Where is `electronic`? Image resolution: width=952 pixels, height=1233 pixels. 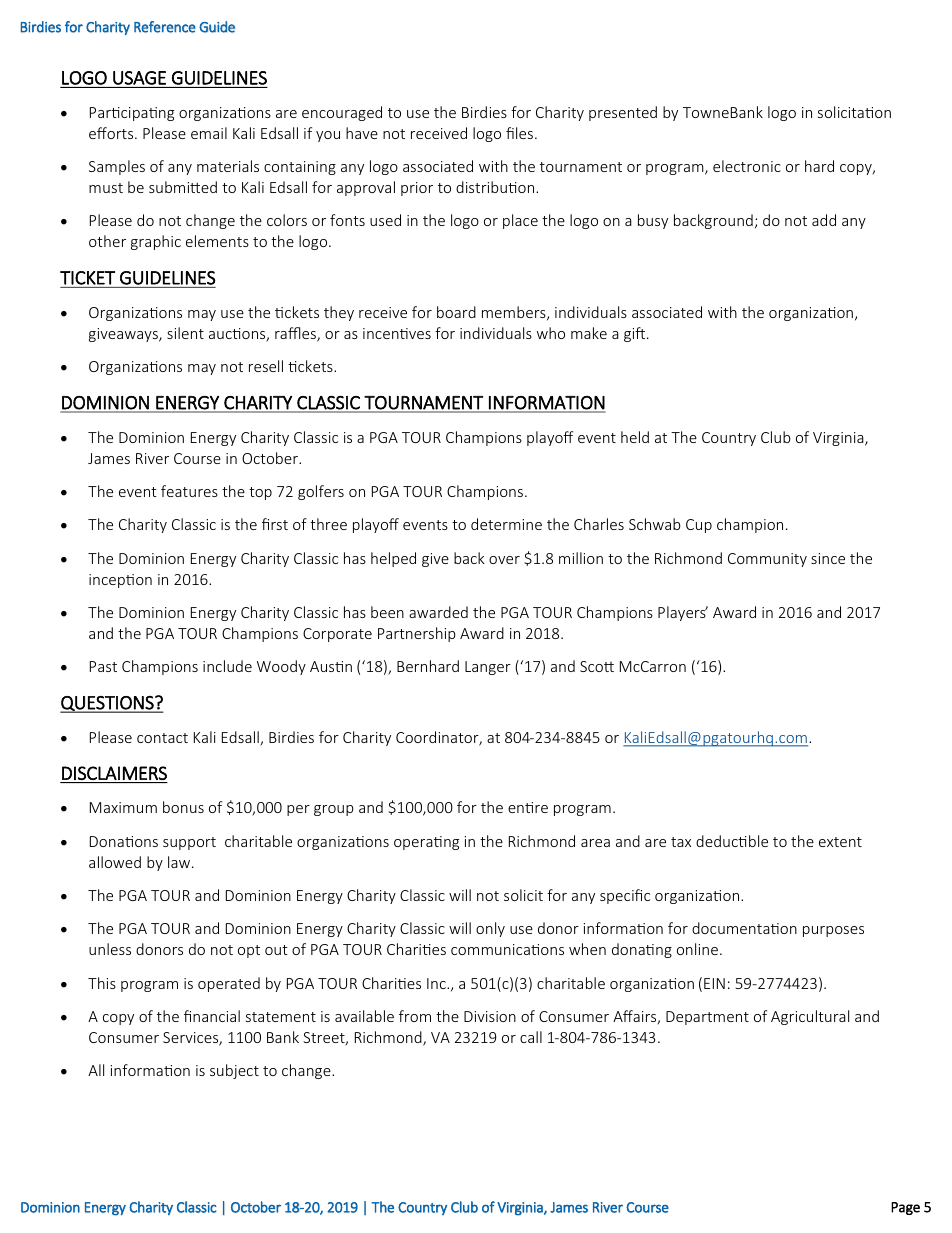
electronic is located at coordinates (747, 166).
